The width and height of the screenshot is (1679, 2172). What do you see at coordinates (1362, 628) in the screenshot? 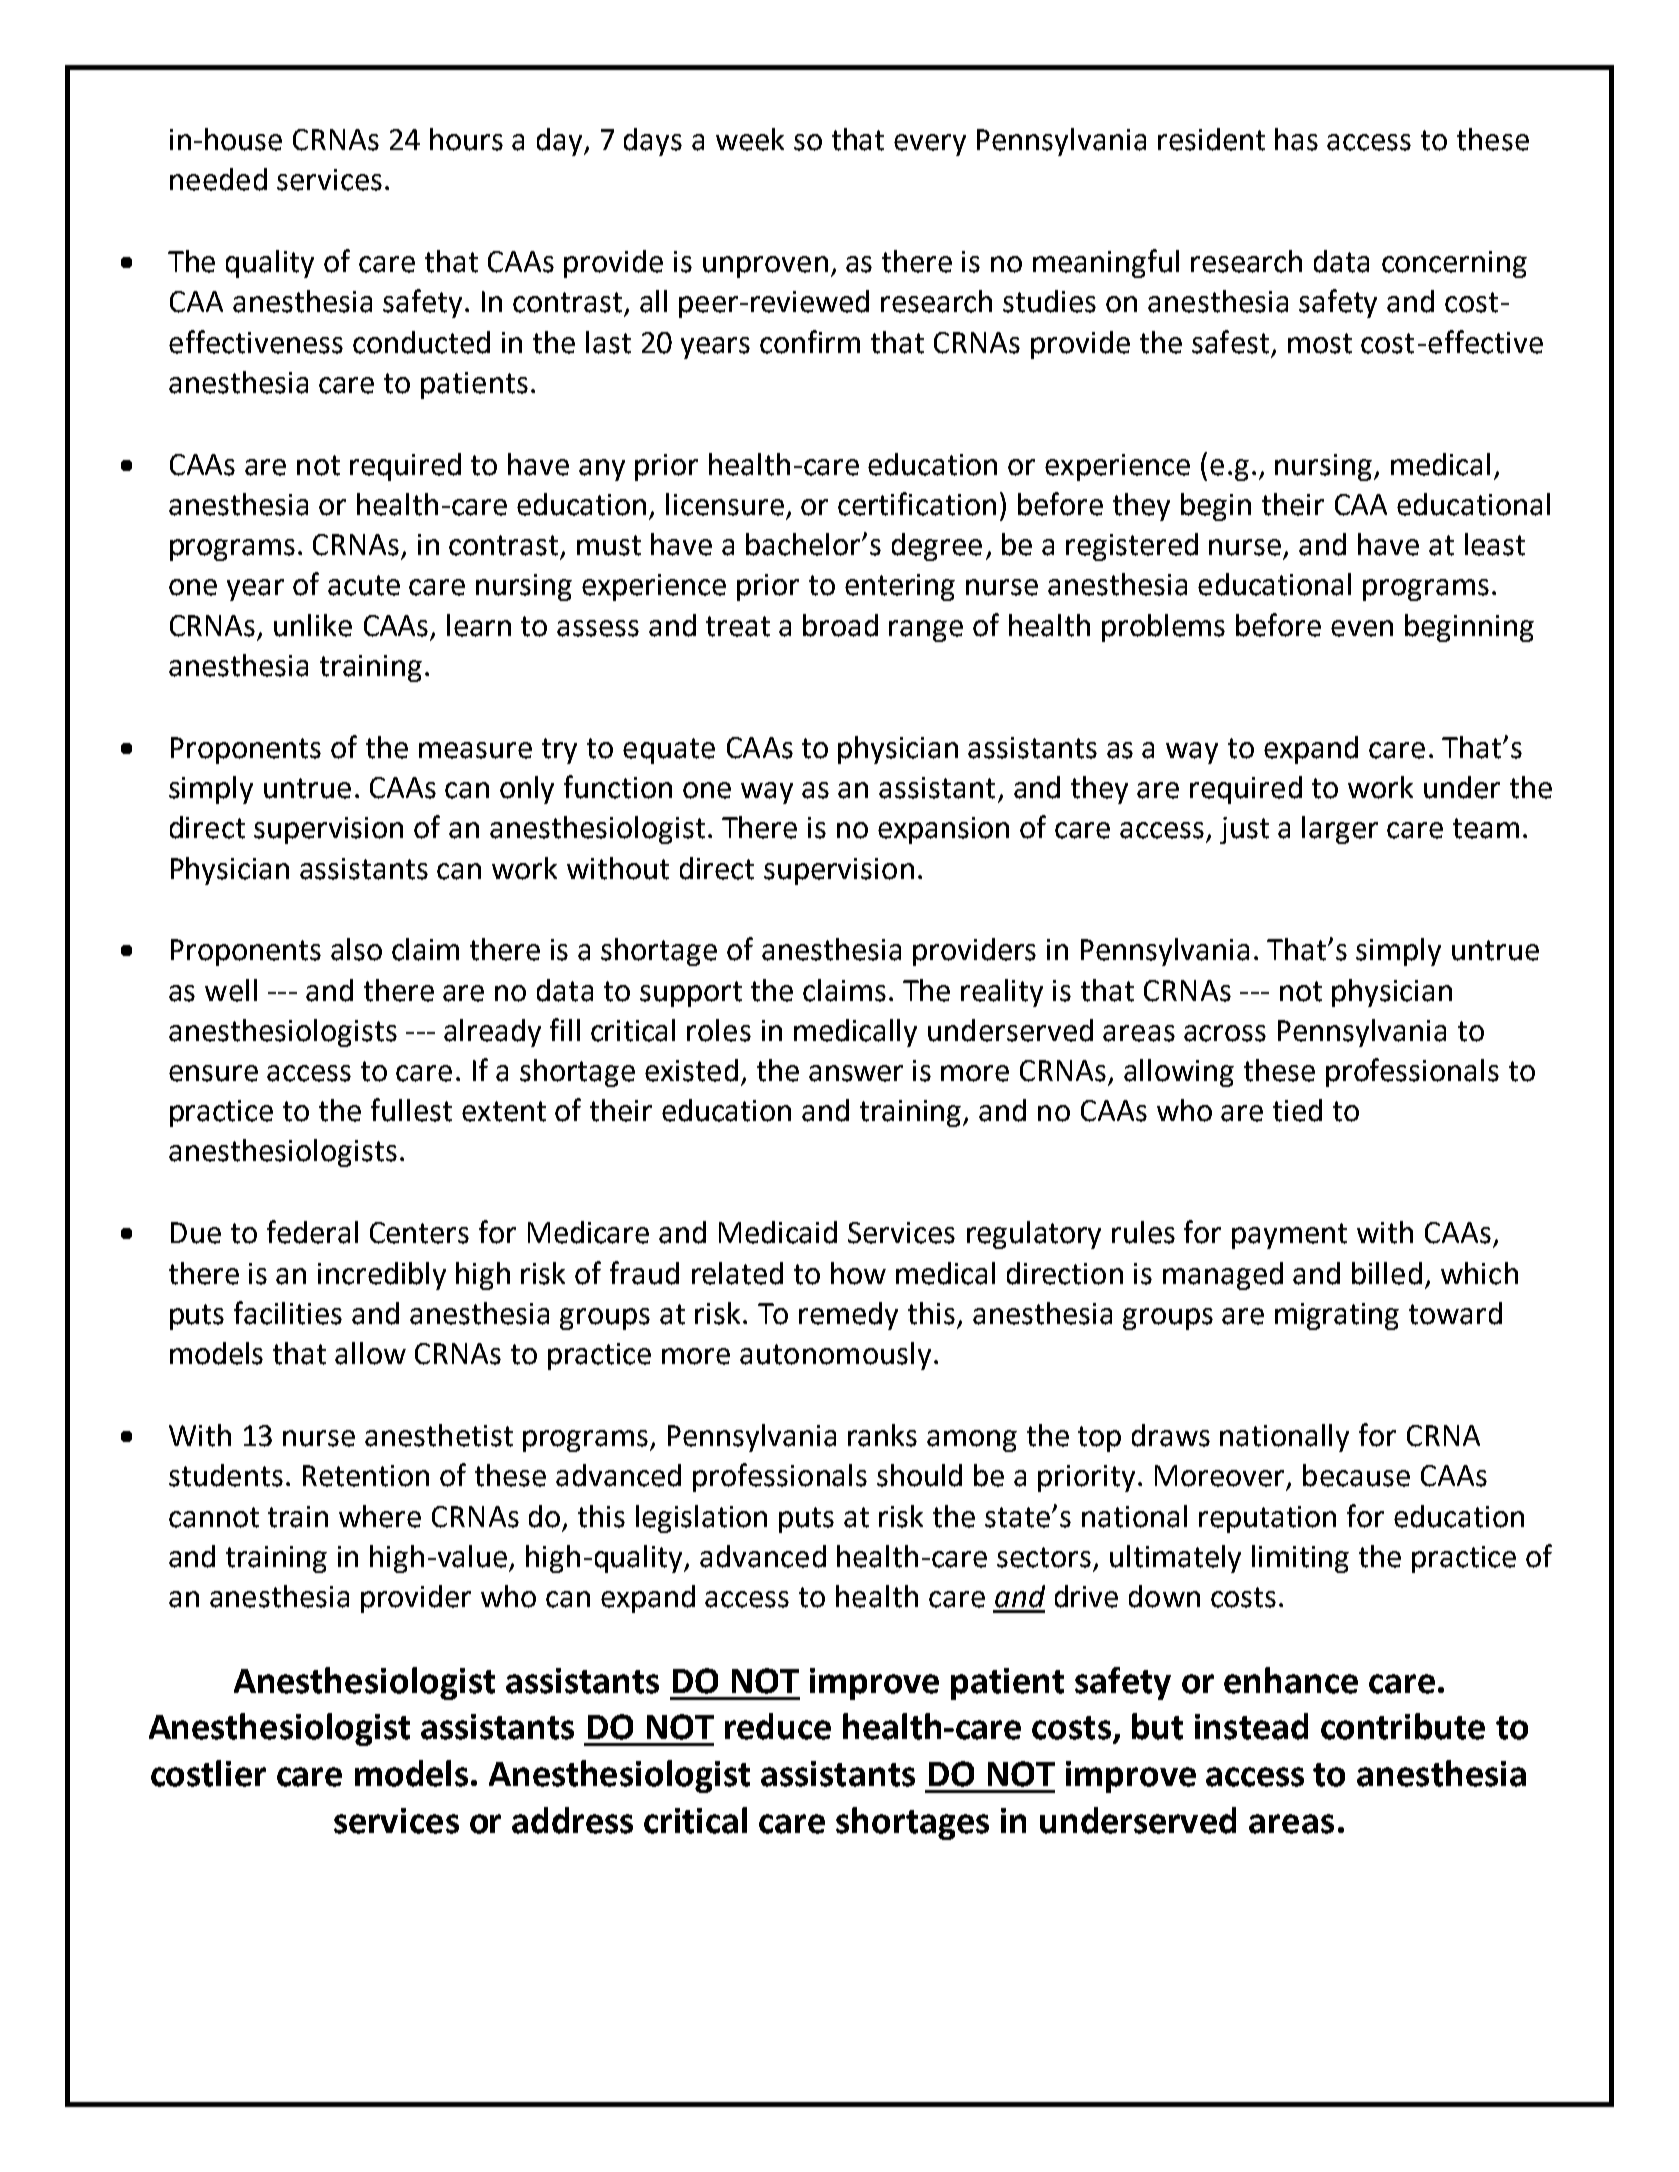
I see `even` at bounding box center [1362, 628].
